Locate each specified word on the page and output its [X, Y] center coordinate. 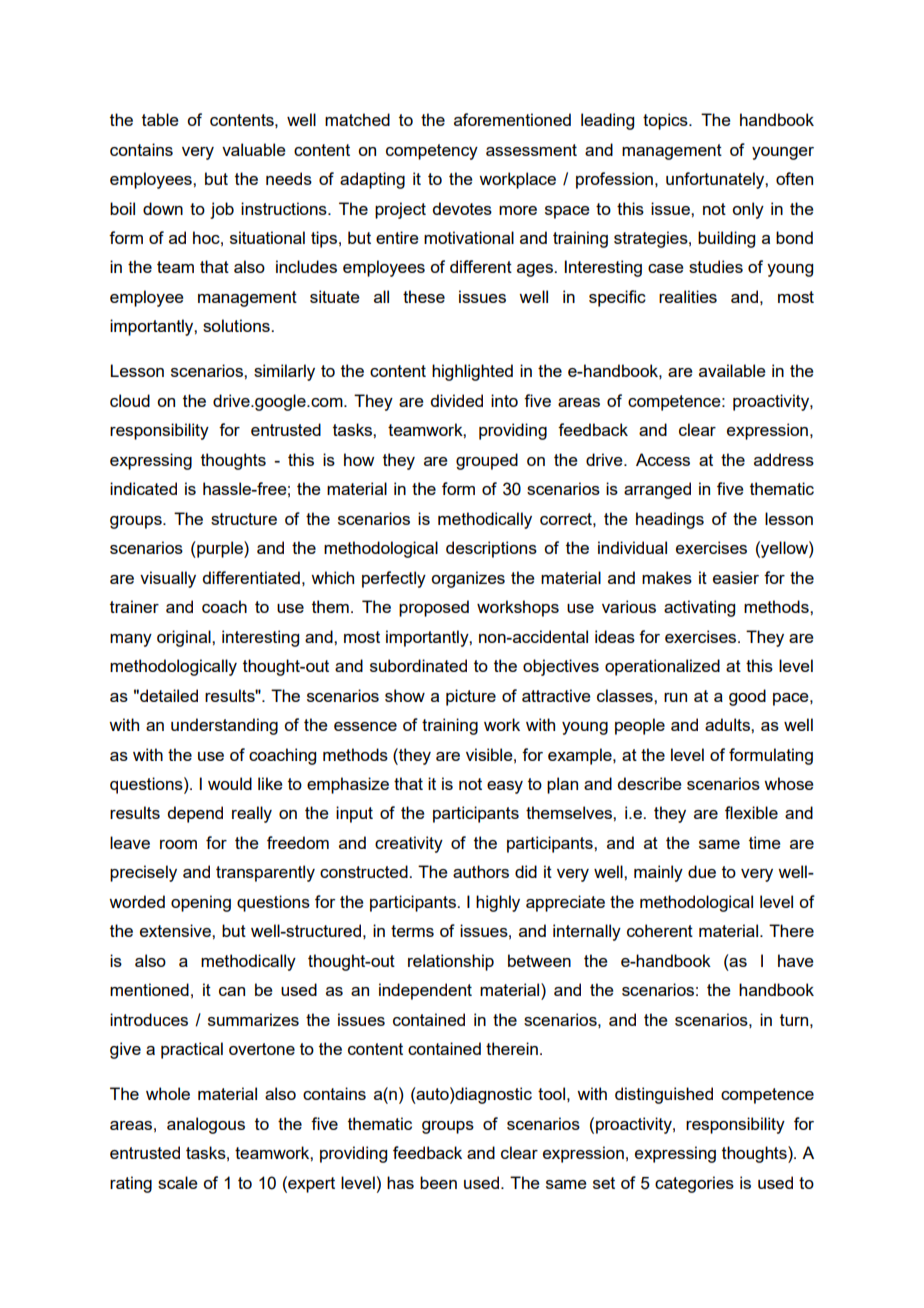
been [438, 1182]
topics [666, 121]
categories [694, 1184]
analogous [206, 1125]
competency [432, 152]
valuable [254, 149]
